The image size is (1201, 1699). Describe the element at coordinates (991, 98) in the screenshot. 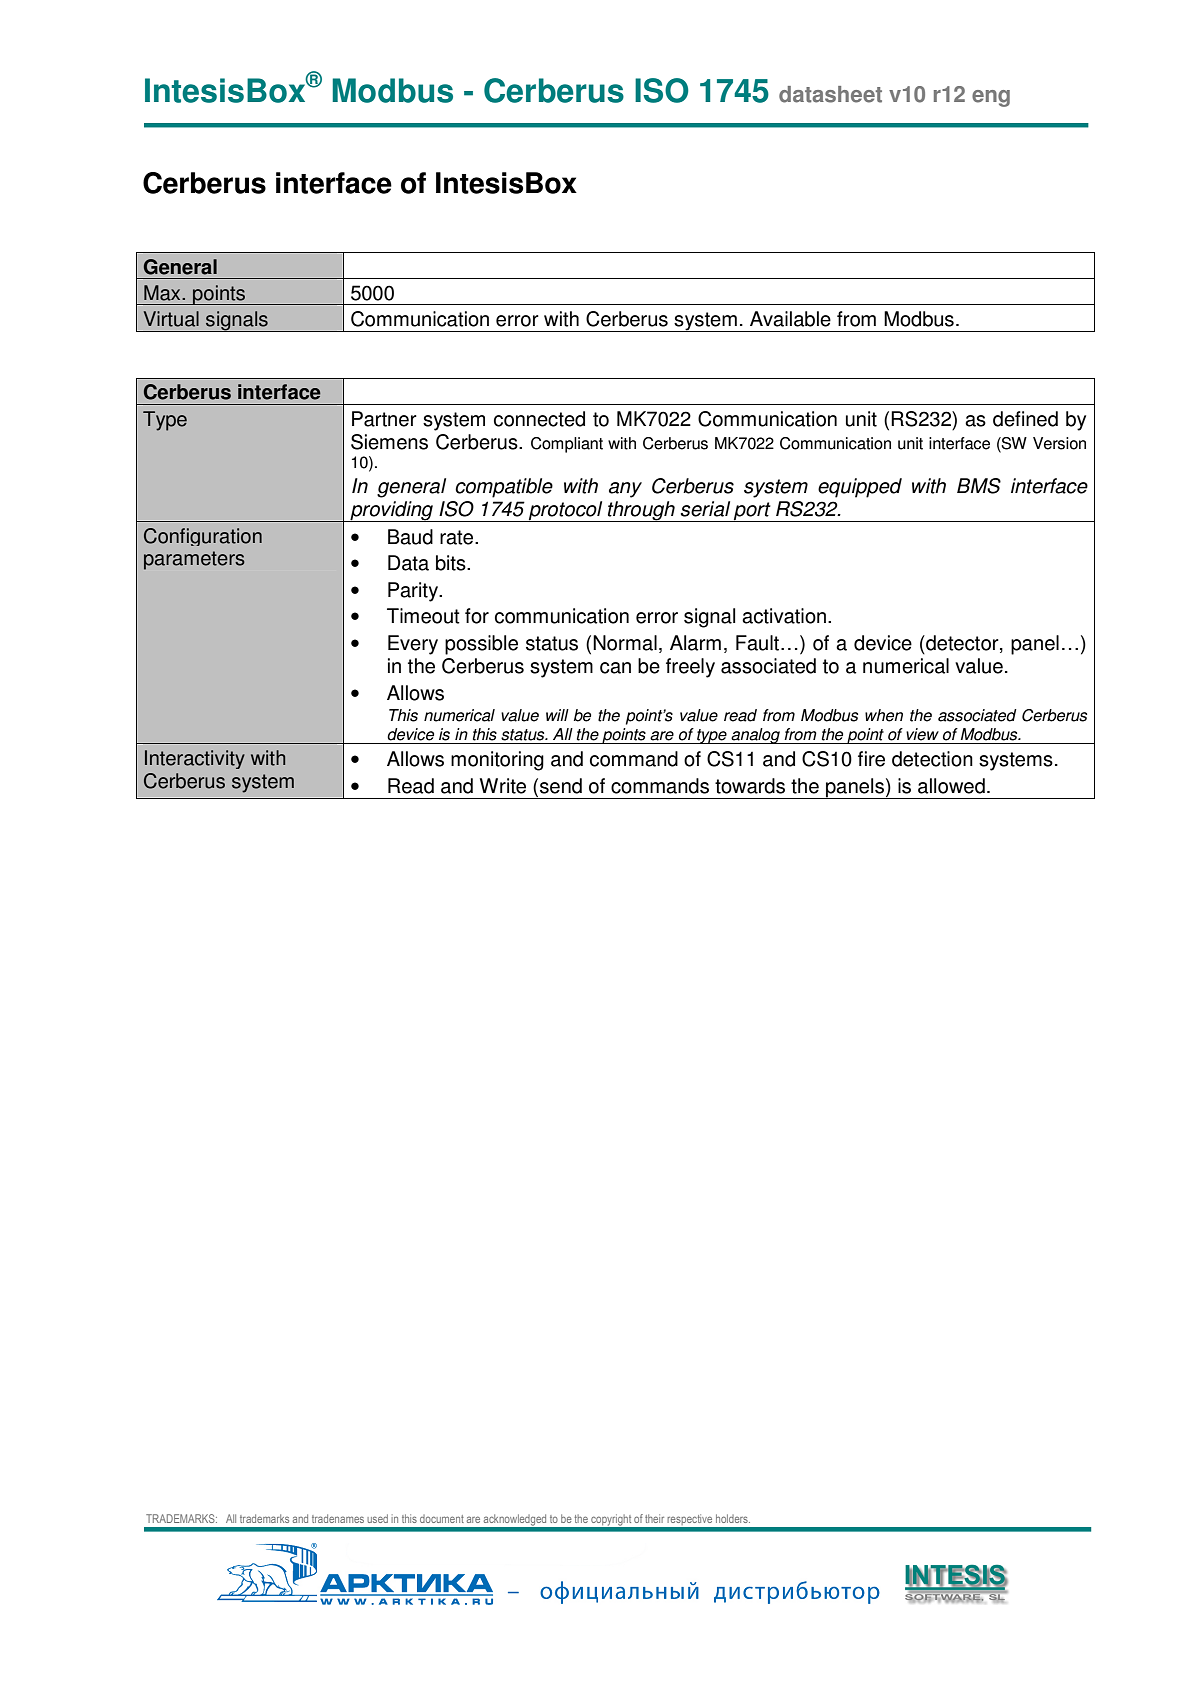

I see `eng` at that location.
